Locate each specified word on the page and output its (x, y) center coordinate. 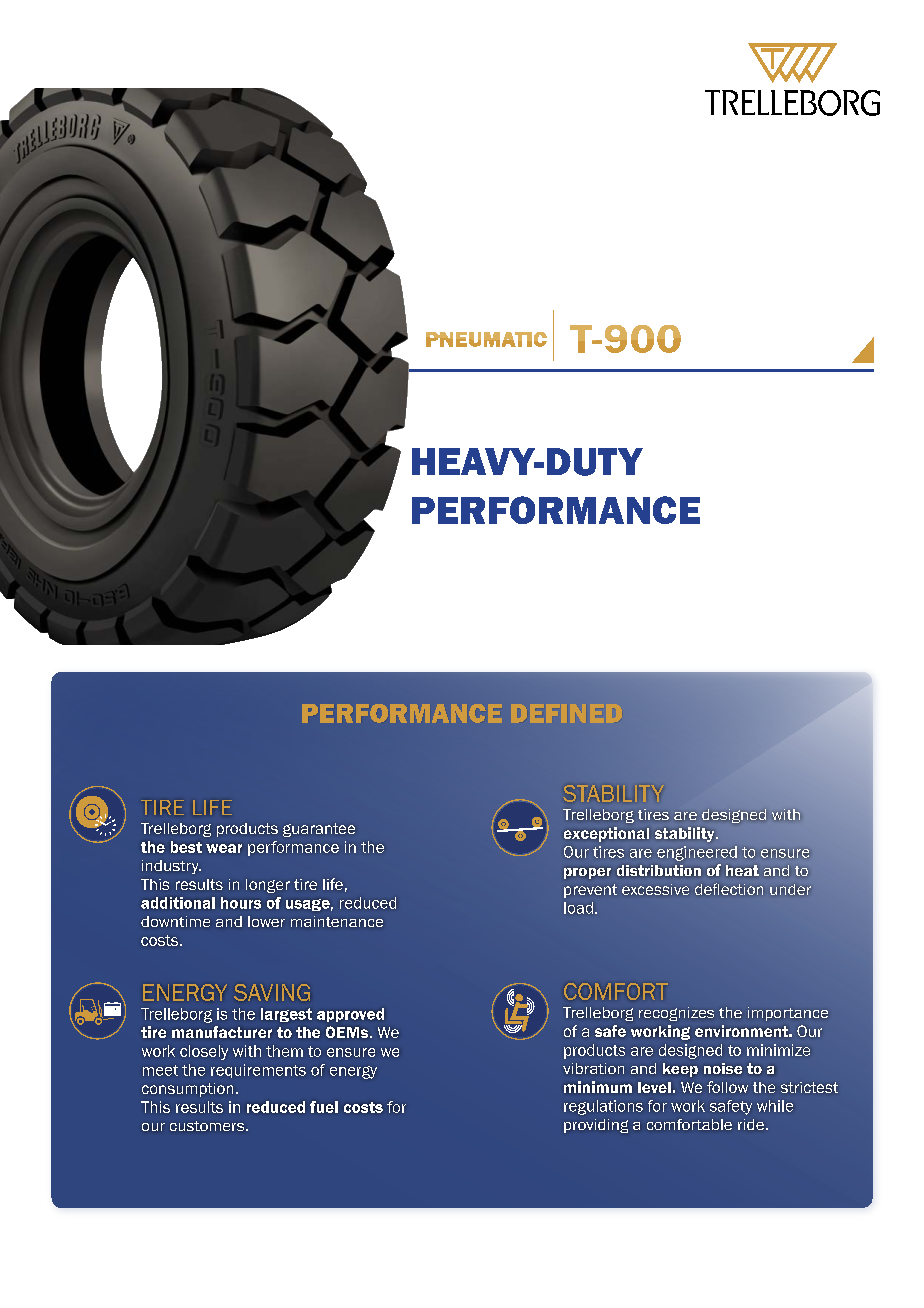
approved (350, 1015)
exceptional (606, 834)
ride (751, 1124)
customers (208, 1126)
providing (596, 1126)
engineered (697, 853)
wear (224, 848)
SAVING (272, 992)
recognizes (676, 1014)
